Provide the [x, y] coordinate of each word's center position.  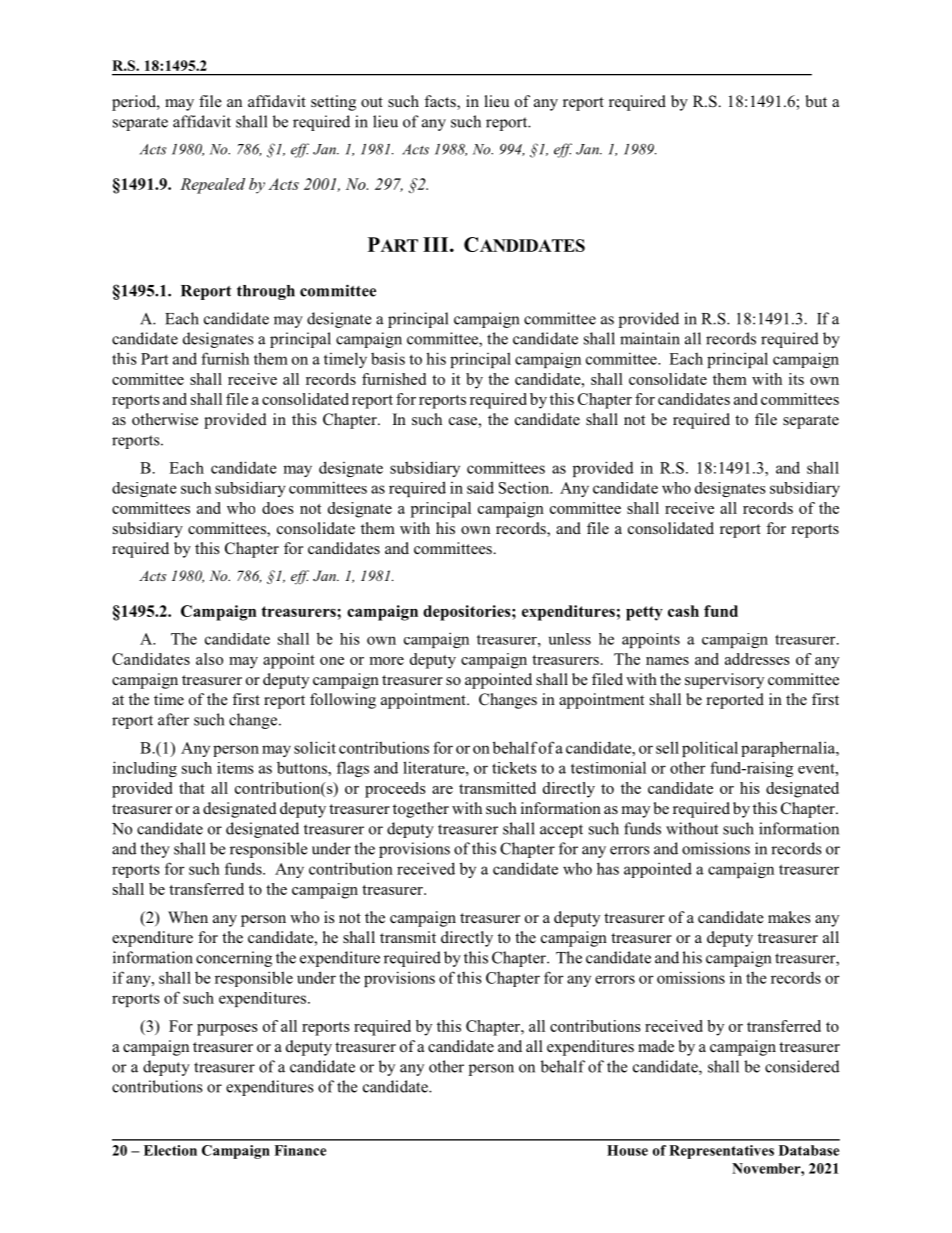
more [387, 661]
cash [683, 611]
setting [333, 103]
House [627, 1150]
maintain [650, 338]
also [209, 659]
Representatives [721, 1152]
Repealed [212, 186]
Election [170, 1150]
